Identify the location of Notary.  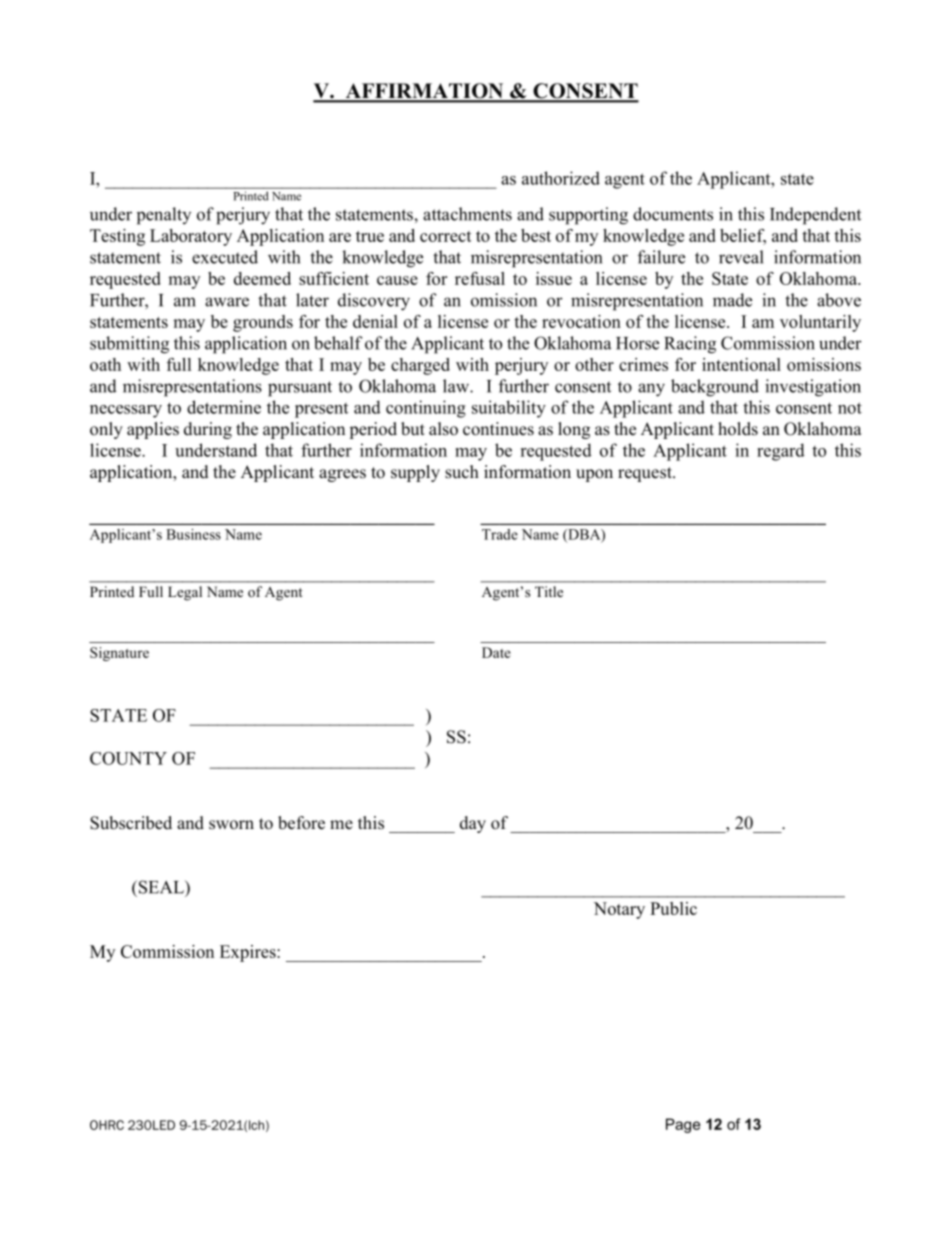
(619, 910).
